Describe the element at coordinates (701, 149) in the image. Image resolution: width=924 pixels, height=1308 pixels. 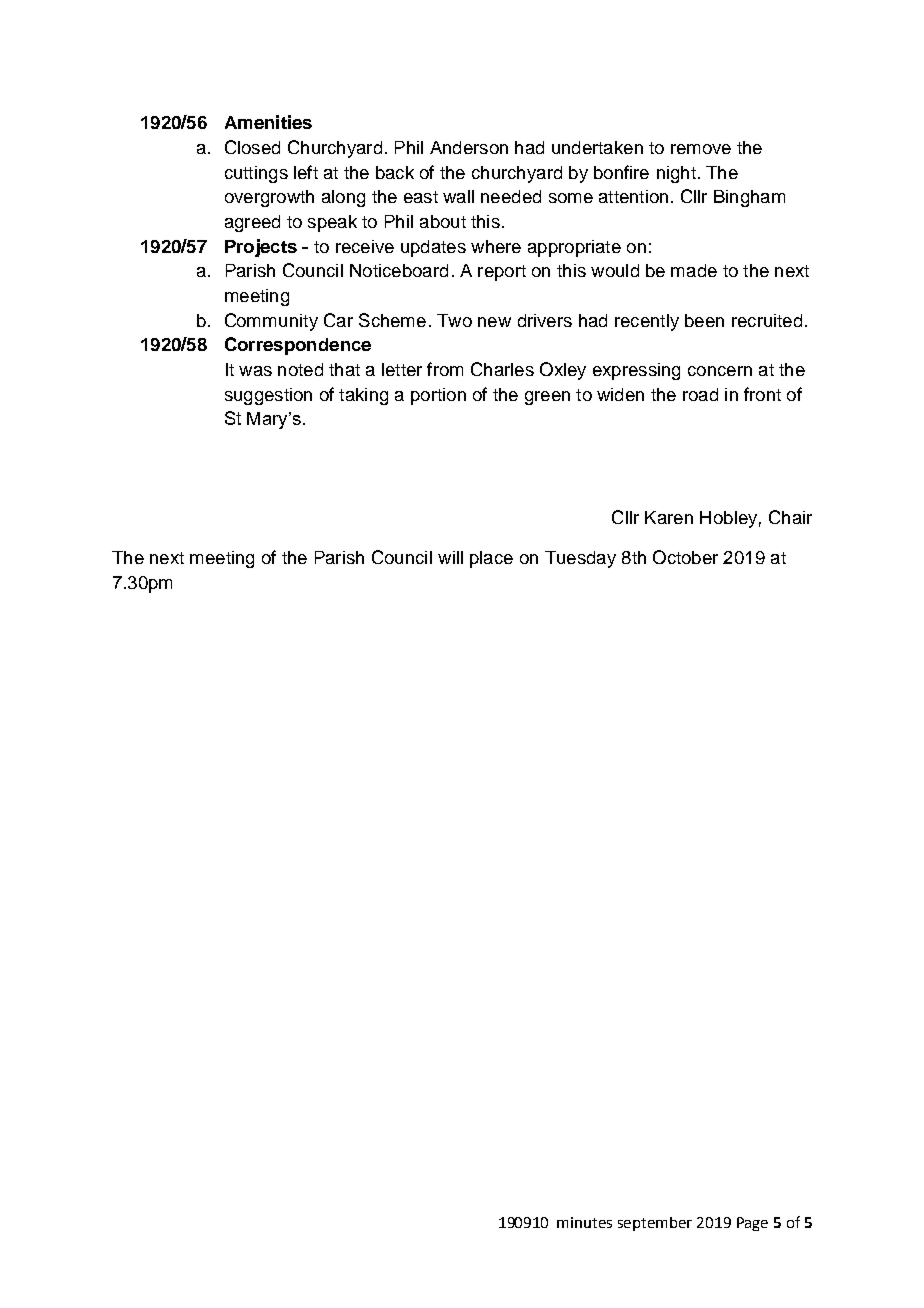
I see `remove` at that location.
